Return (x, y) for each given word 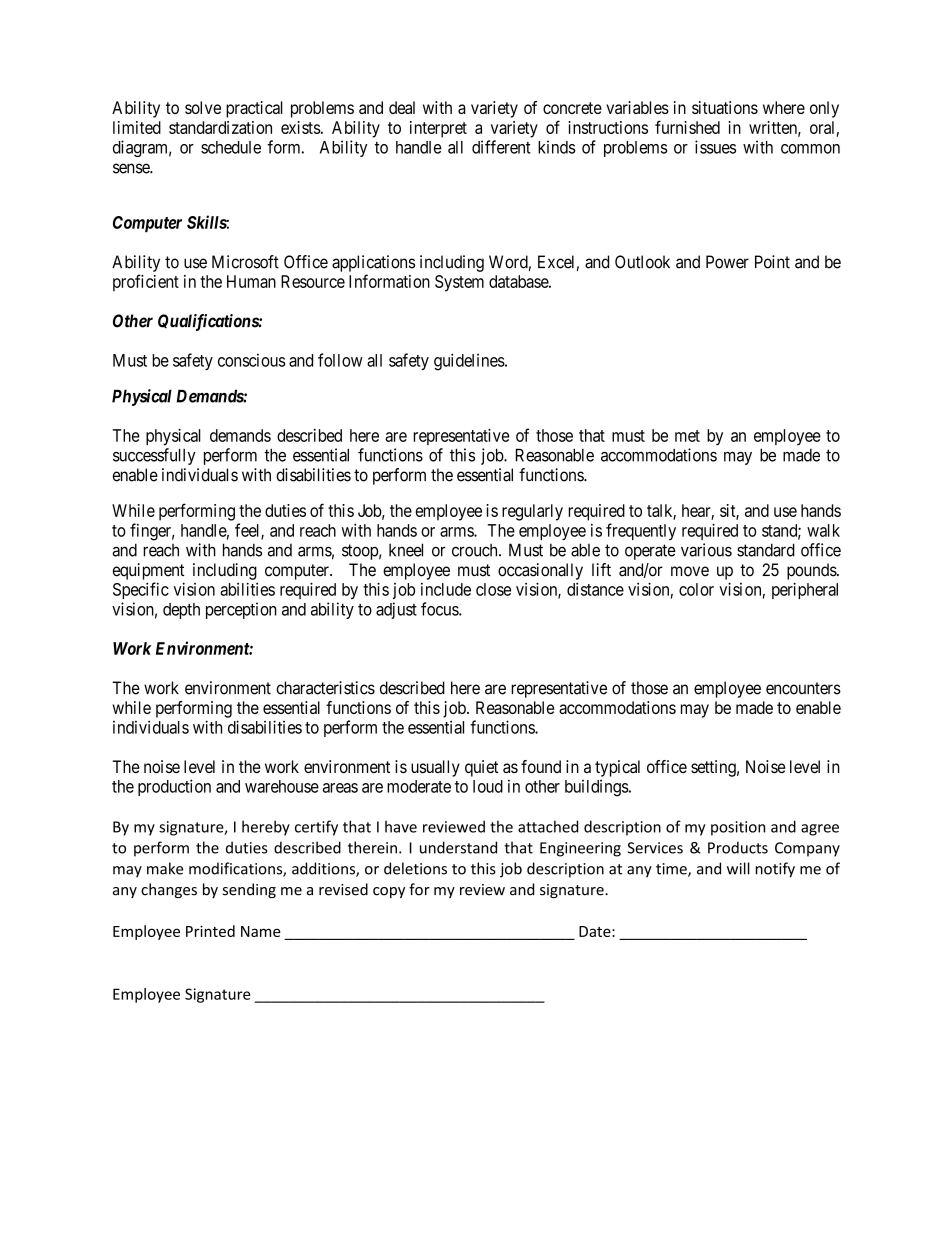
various (706, 550)
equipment (148, 571)
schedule (231, 147)
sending (249, 890)
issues (715, 147)
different (501, 147)
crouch (476, 550)
